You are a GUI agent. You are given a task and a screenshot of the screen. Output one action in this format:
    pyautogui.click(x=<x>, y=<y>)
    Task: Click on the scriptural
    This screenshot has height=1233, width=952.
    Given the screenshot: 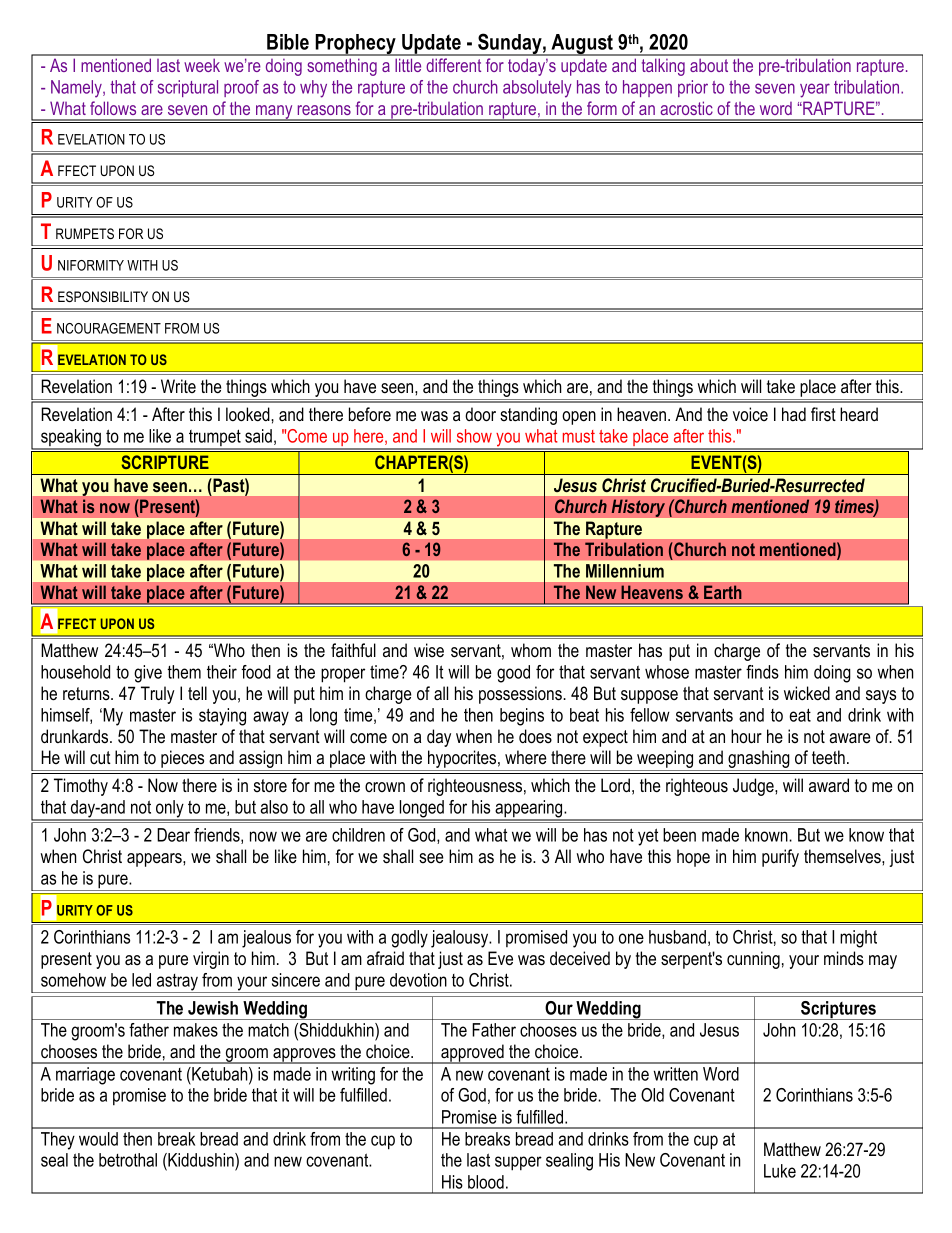 What is the action you would take?
    pyautogui.click(x=188, y=88)
